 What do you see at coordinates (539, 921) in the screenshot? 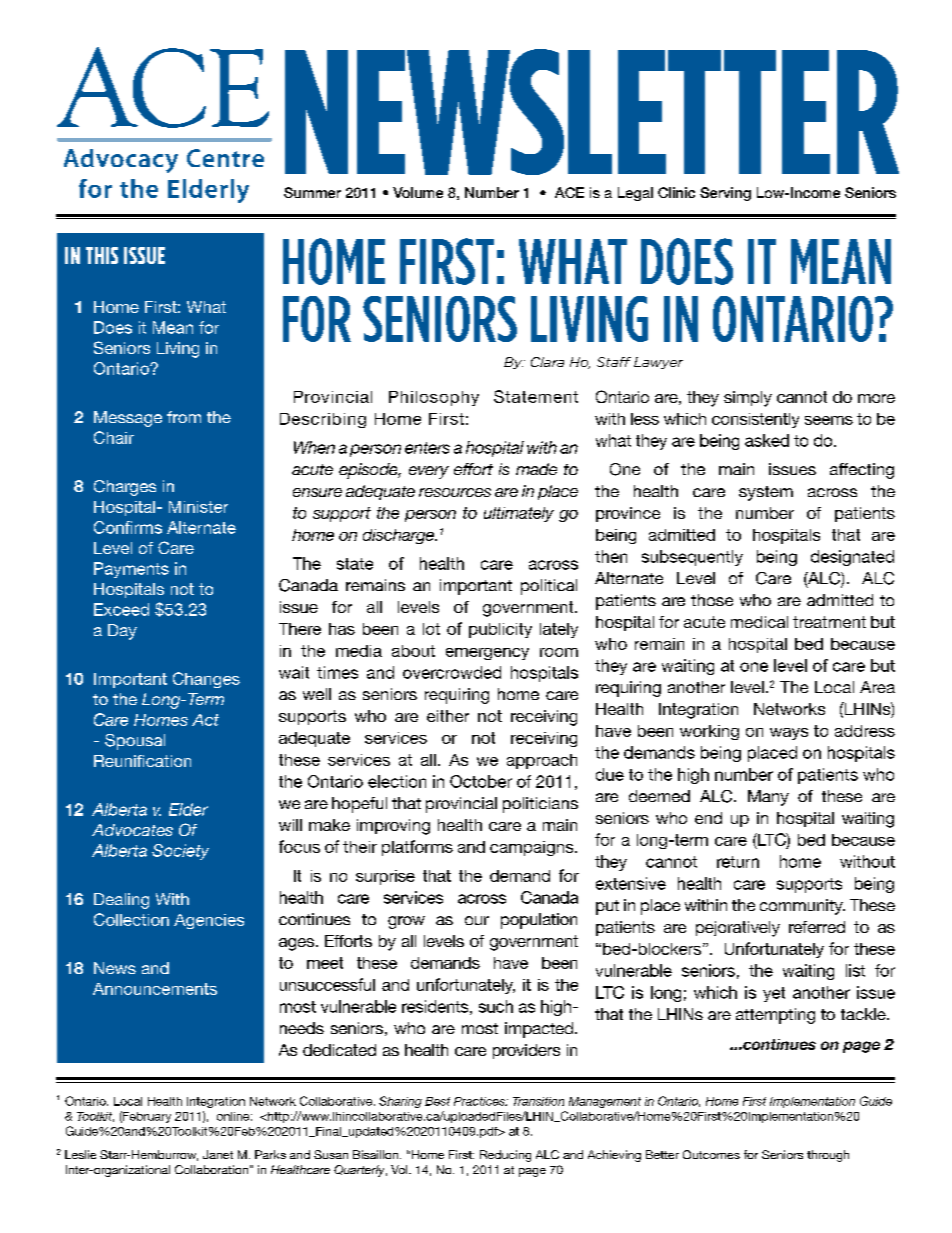
I see `population` at bounding box center [539, 921].
